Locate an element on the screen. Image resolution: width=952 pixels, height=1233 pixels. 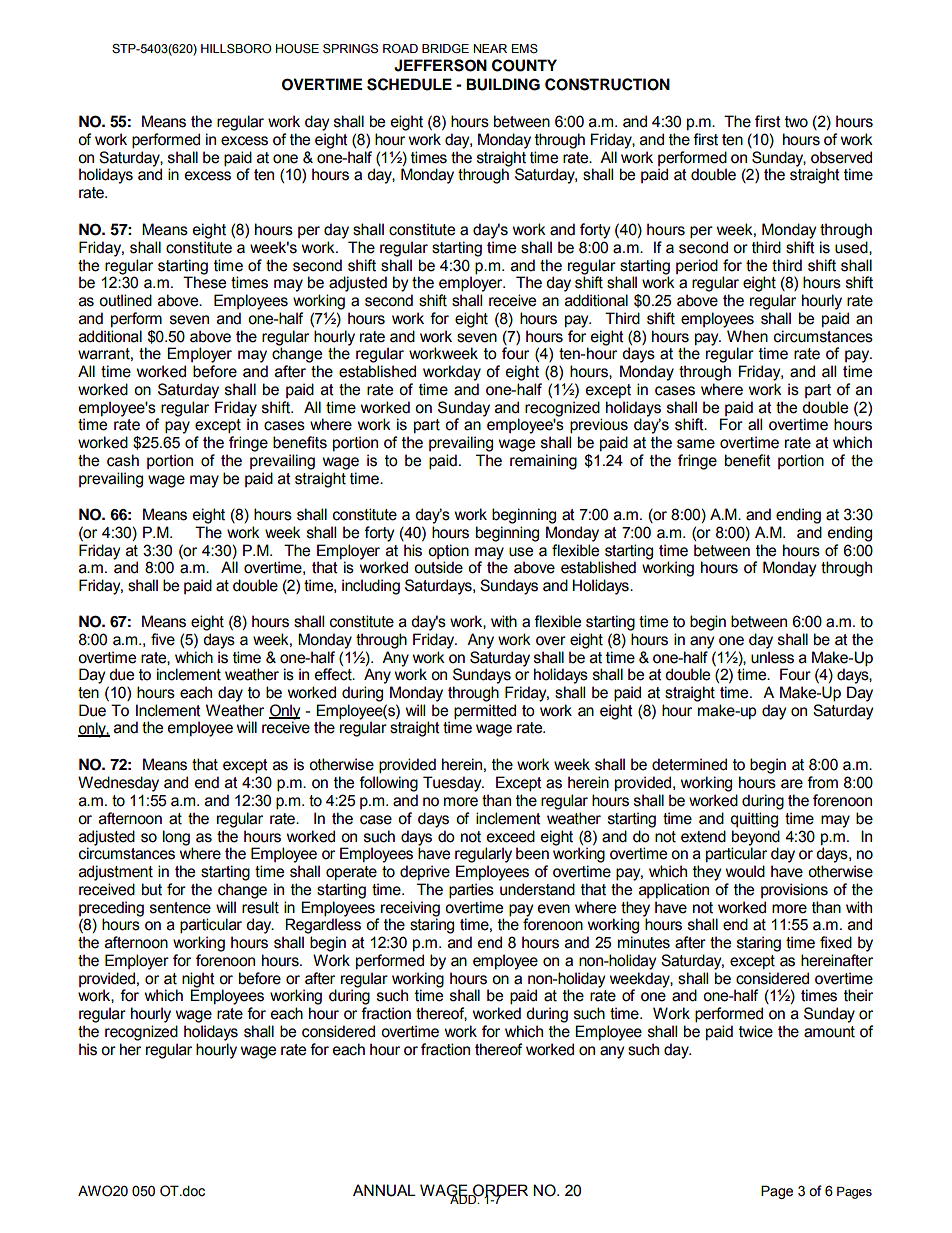
HOUSE is located at coordinates (297, 48).
